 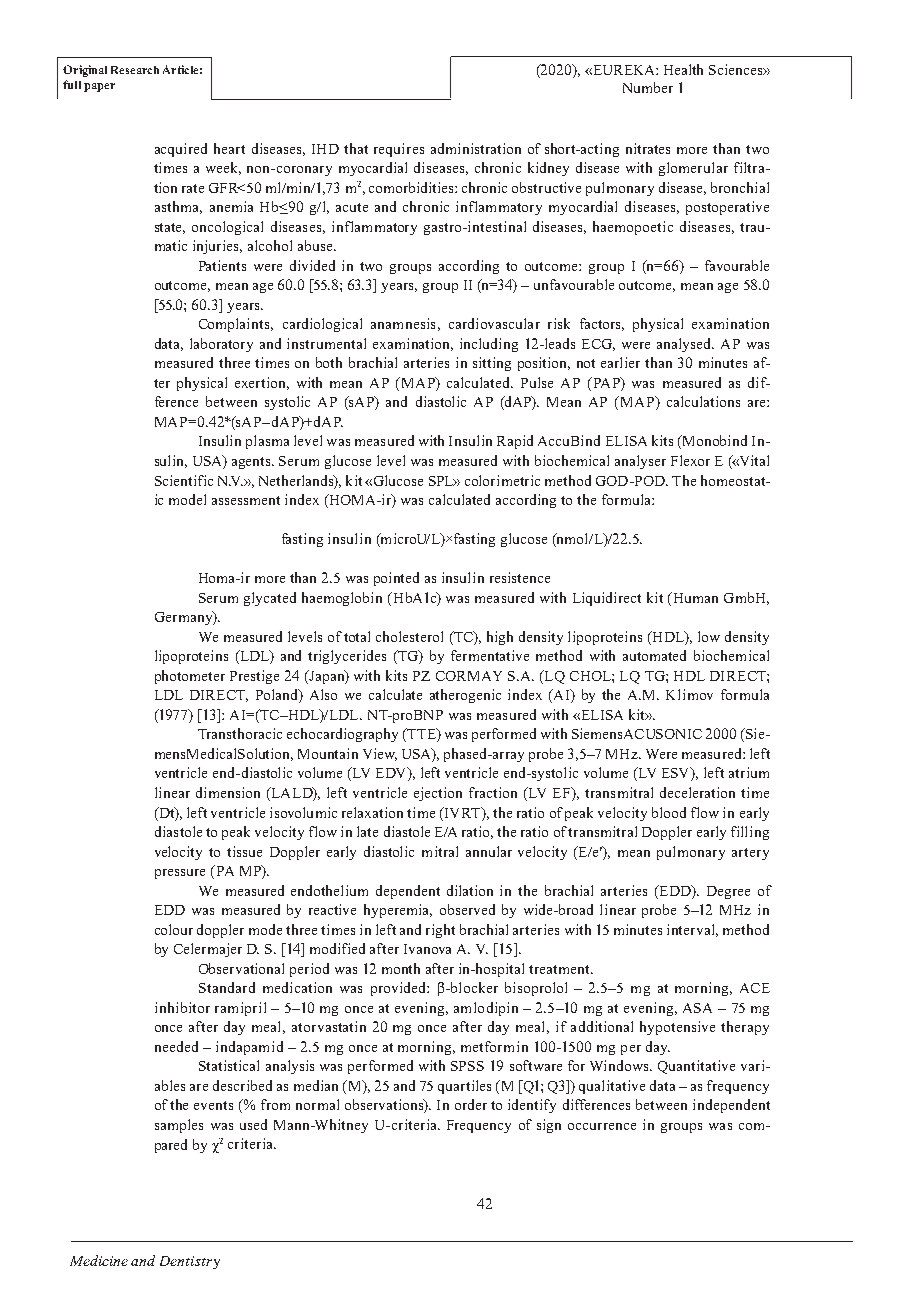 I want to click on automated, so click(x=654, y=655).
